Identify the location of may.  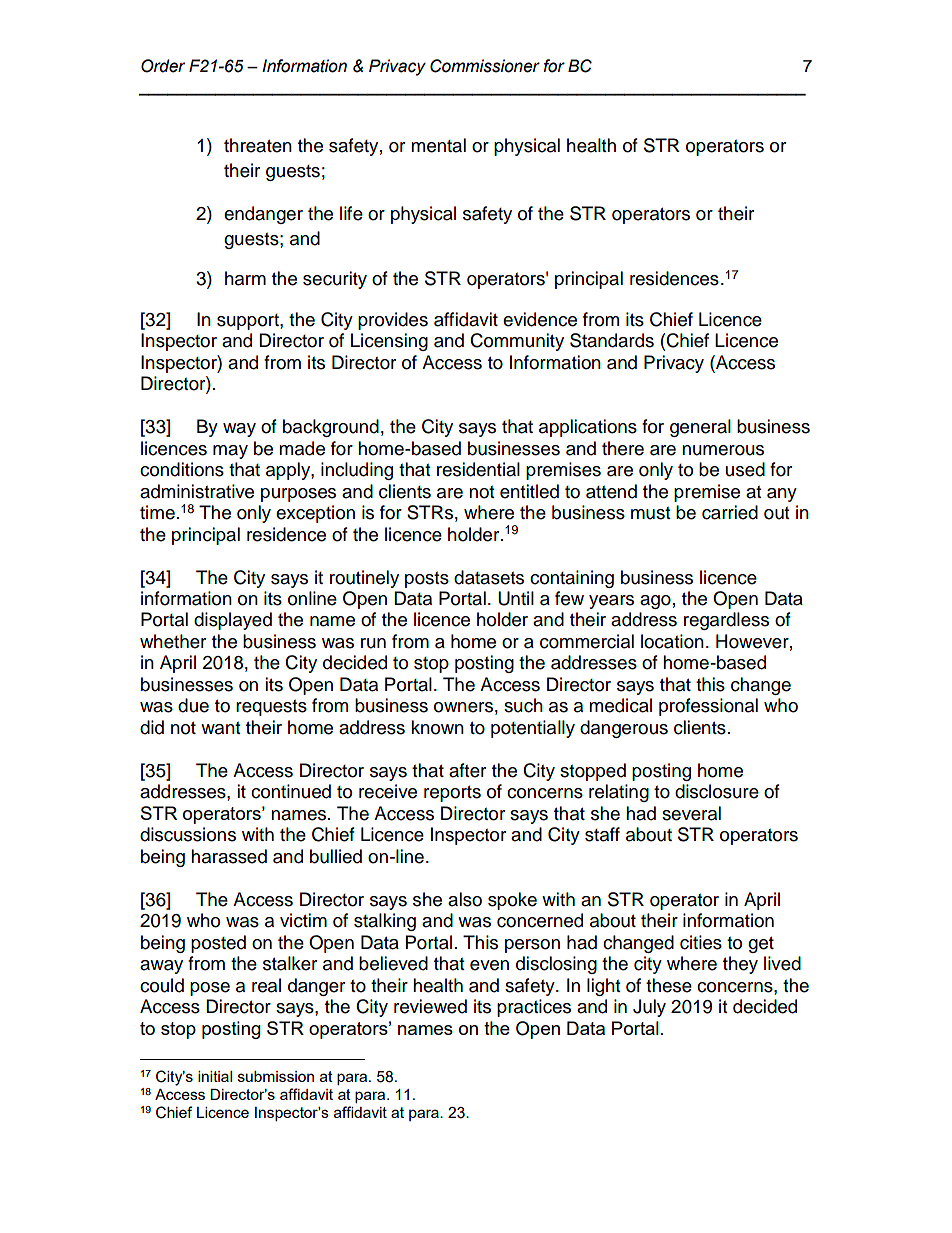
(230, 452).
